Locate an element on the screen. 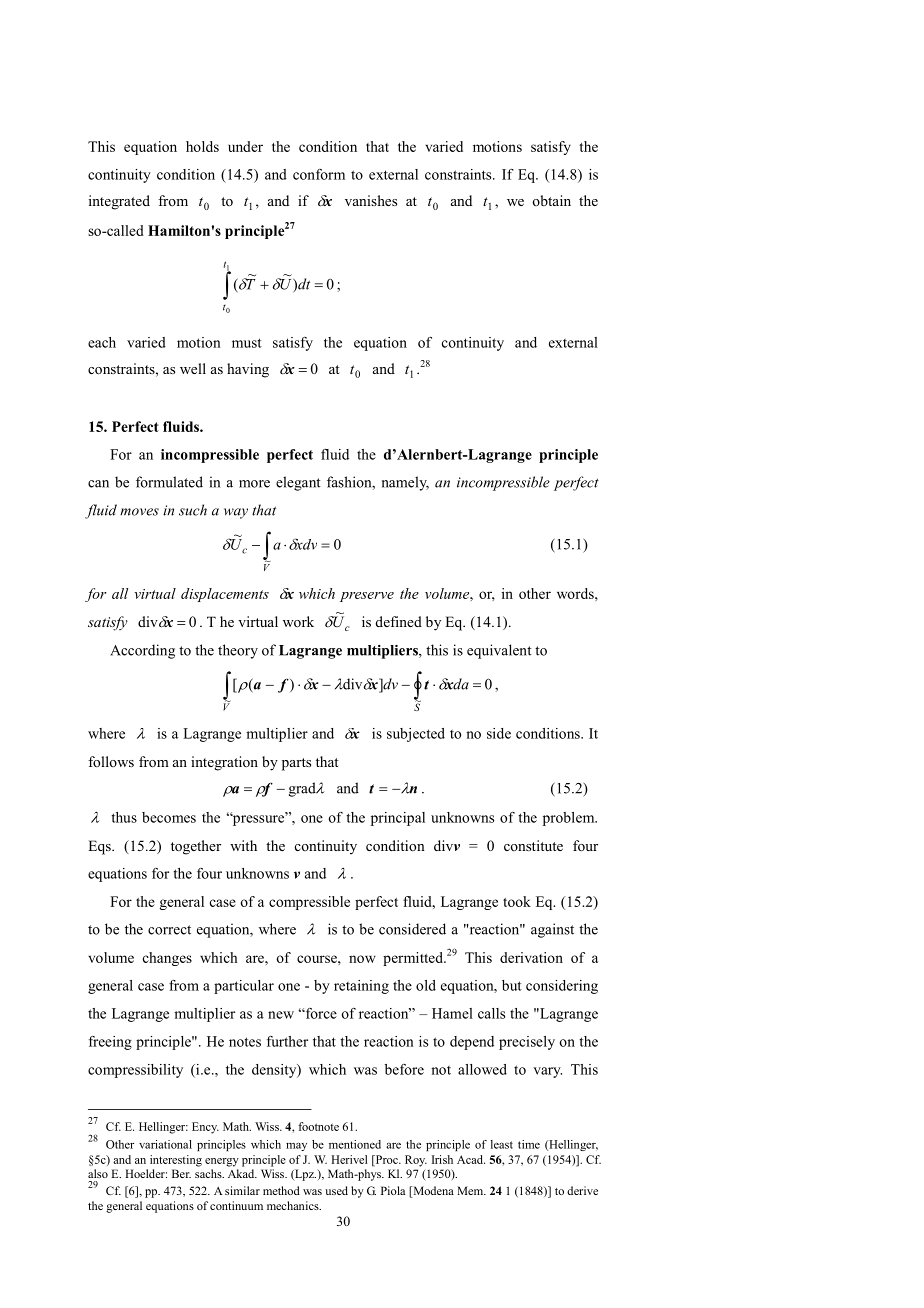 This screenshot has height=1308, width=924. elegant is located at coordinates (298, 483).
